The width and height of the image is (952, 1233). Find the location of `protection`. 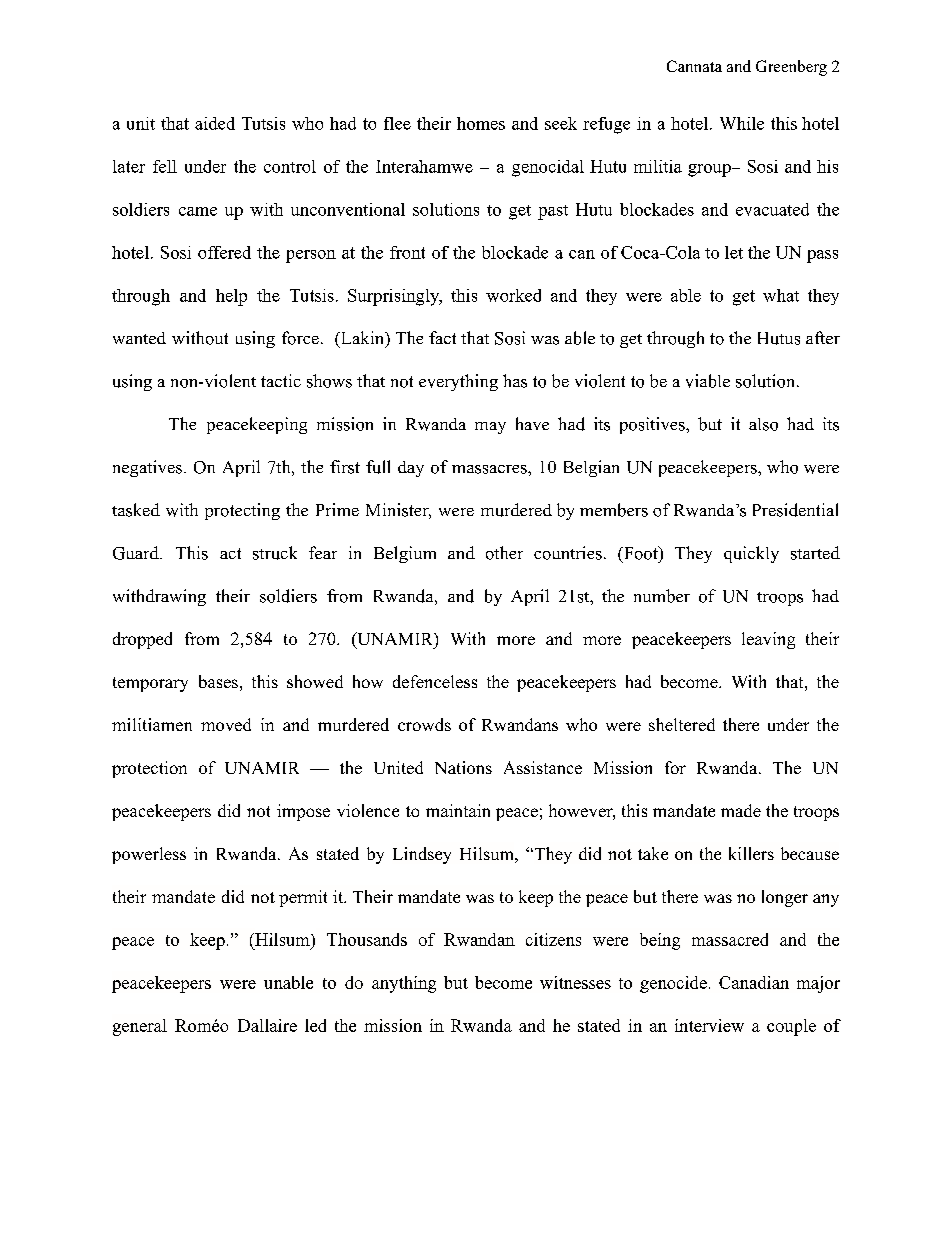

protection is located at coordinates (149, 769).
